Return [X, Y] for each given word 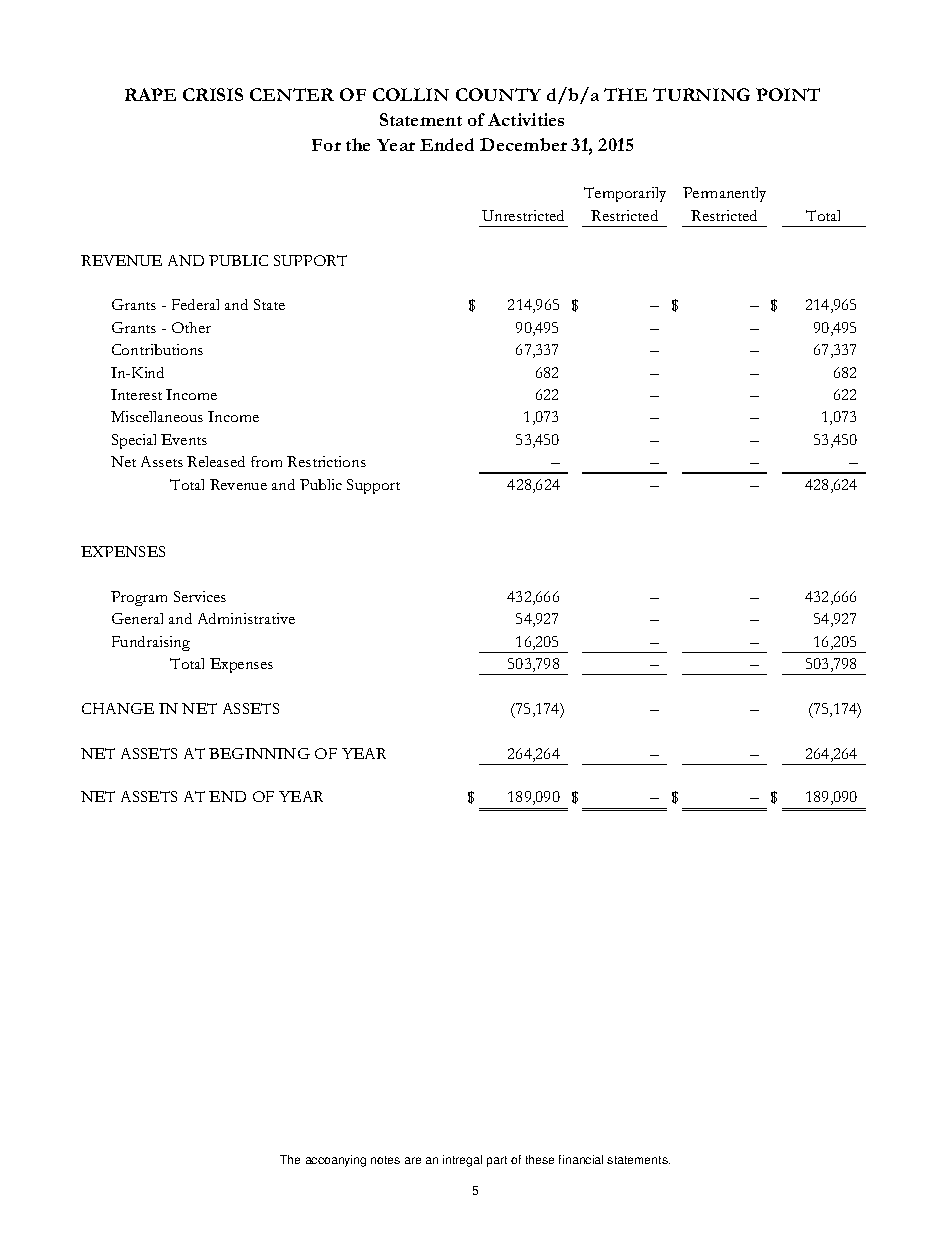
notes [385, 1160]
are [413, 1160]
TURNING [701, 94]
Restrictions [326, 461]
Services [200, 596]
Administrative [246, 618]
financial [581, 1159]
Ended [447, 144]
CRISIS [213, 94]
